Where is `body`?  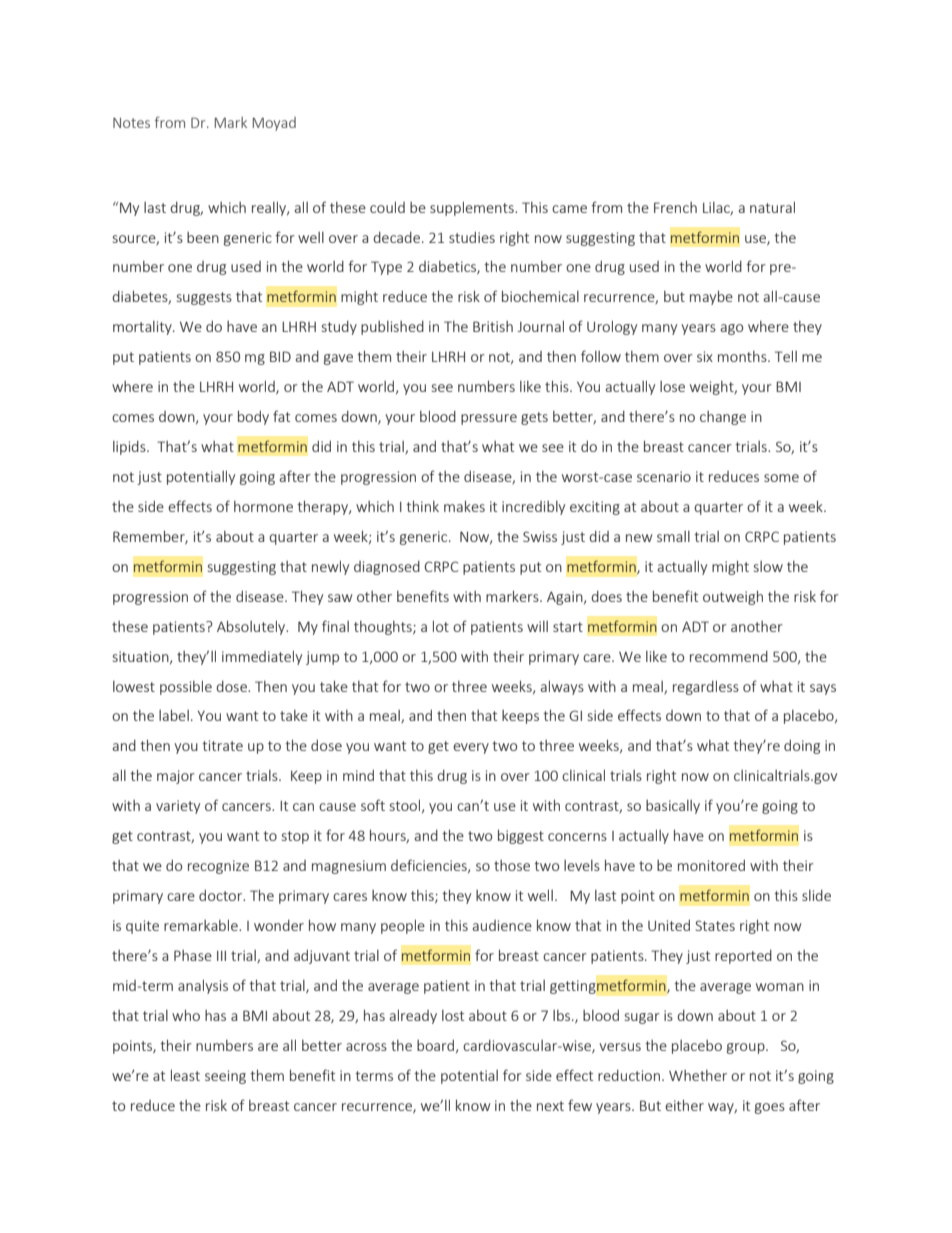
body is located at coordinates (253, 417).
